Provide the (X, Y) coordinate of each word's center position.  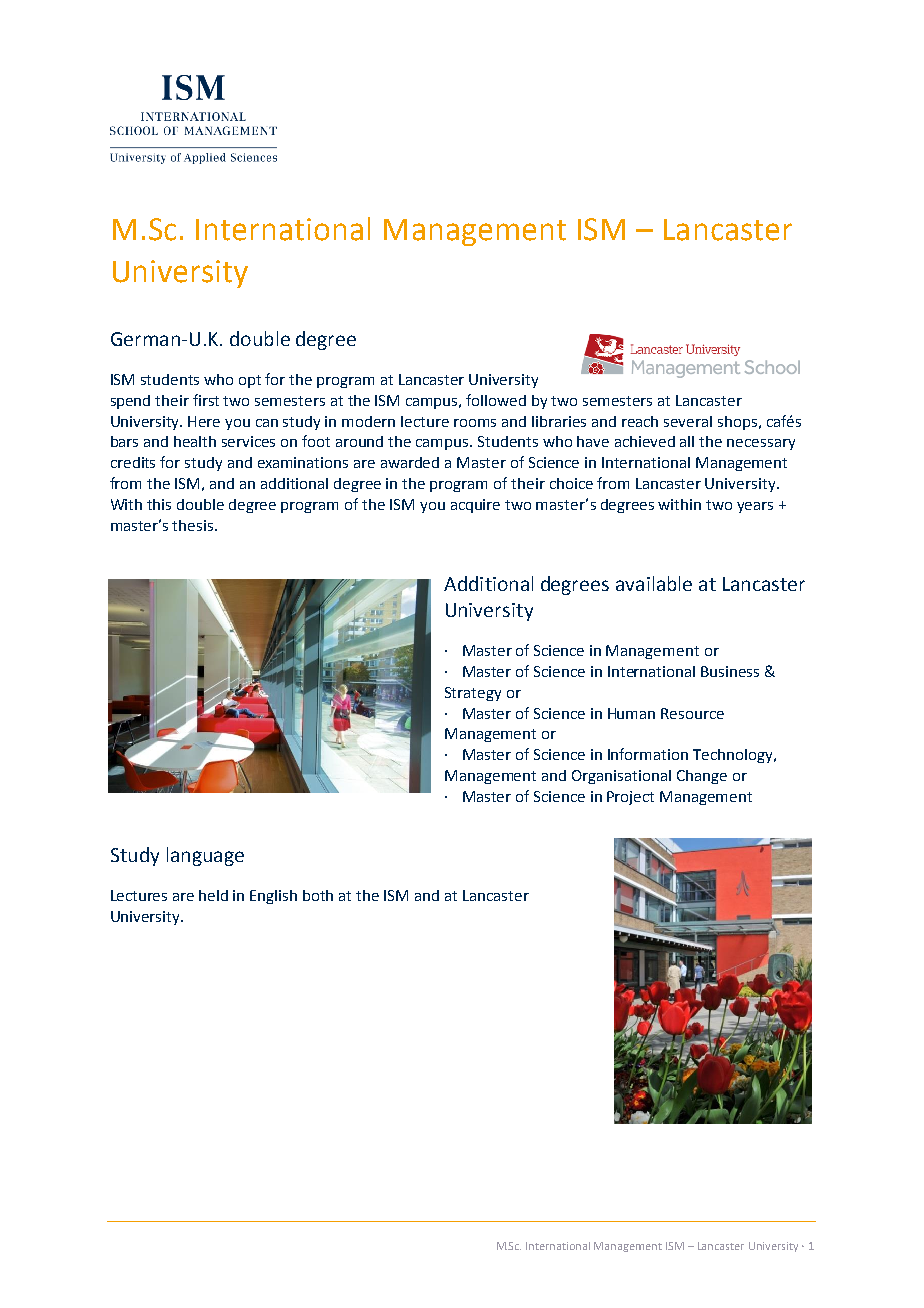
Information (648, 754)
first (206, 400)
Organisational (621, 777)
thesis (194, 525)
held (213, 895)
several (688, 421)
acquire (475, 506)
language (205, 856)
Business (730, 671)
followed (496, 400)
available (654, 583)
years (755, 507)
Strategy (473, 694)
